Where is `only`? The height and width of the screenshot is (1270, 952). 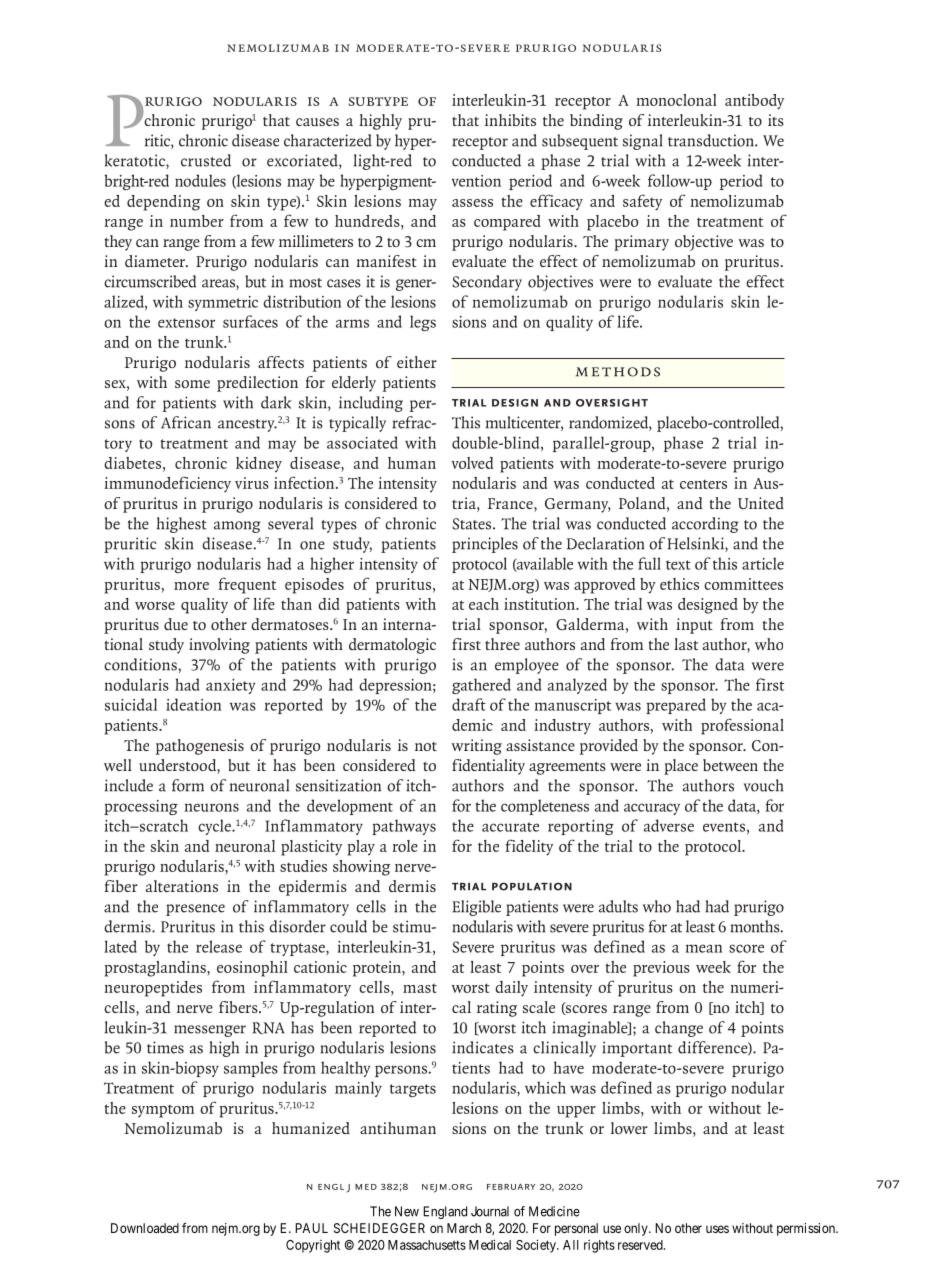
only is located at coordinates (637, 1229).
